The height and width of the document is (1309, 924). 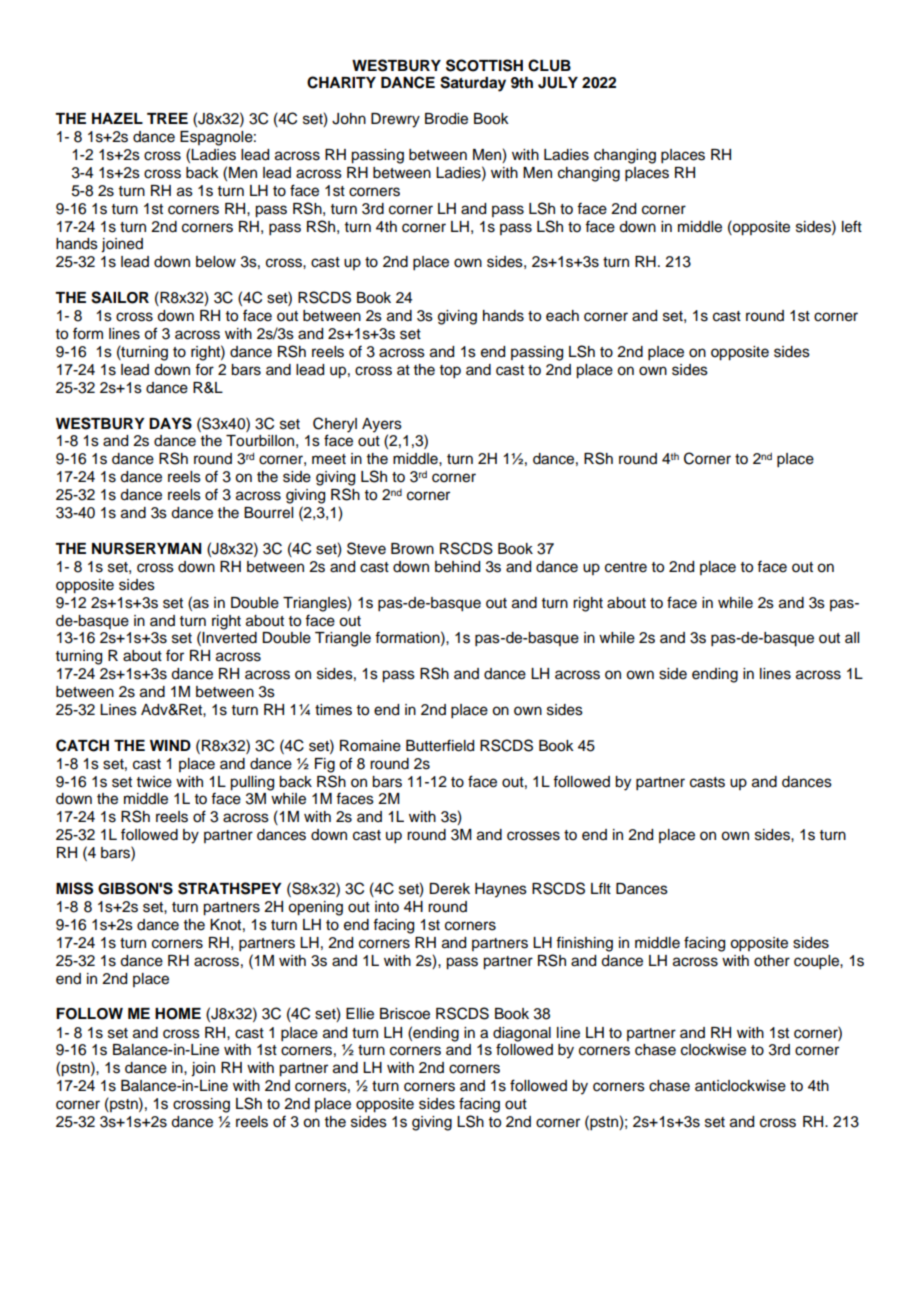 What do you see at coordinates (167, 118) in the document?
I see `TREE` at bounding box center [167, 118].
